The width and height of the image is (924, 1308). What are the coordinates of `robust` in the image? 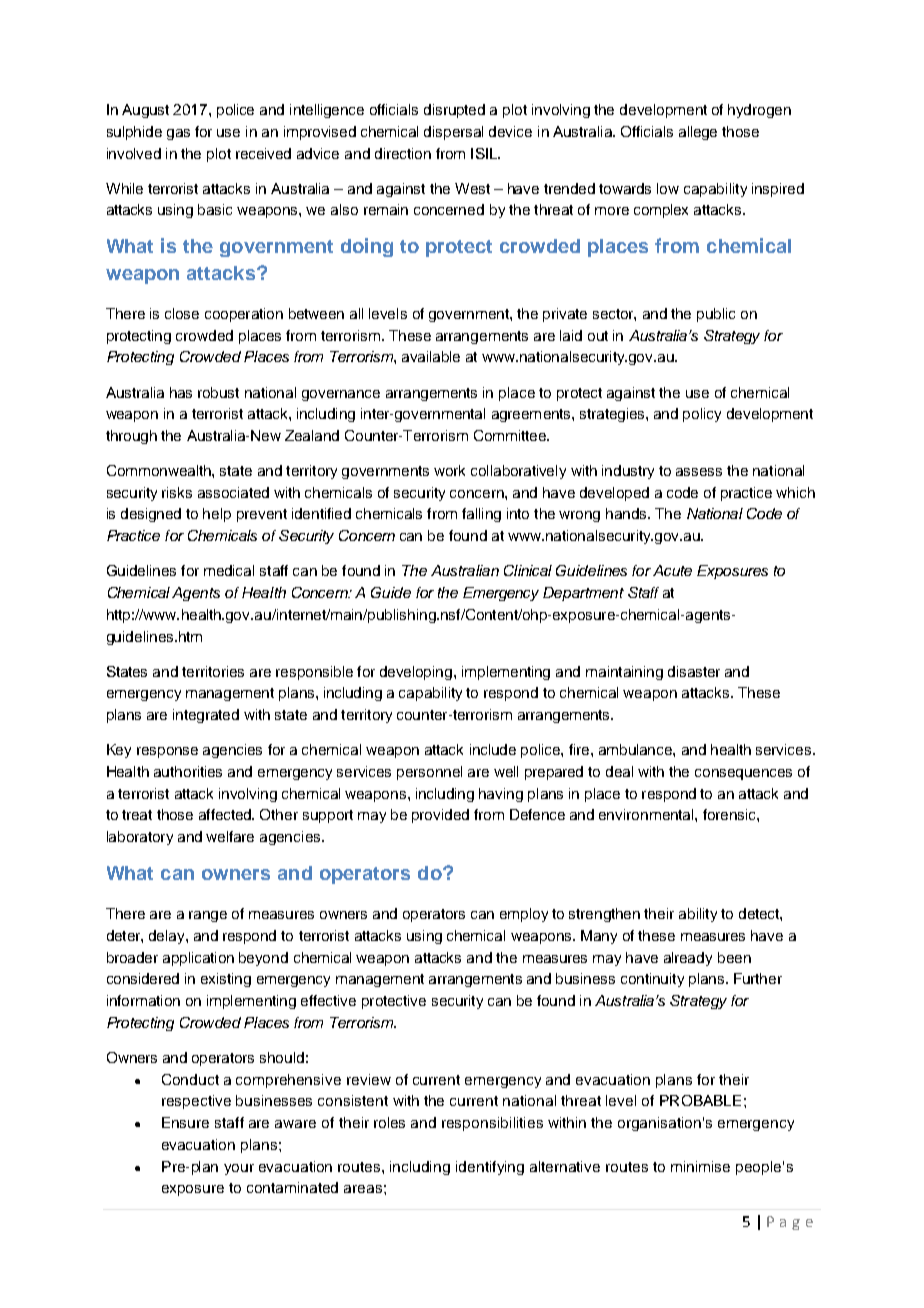 It's located at (218, 392).
